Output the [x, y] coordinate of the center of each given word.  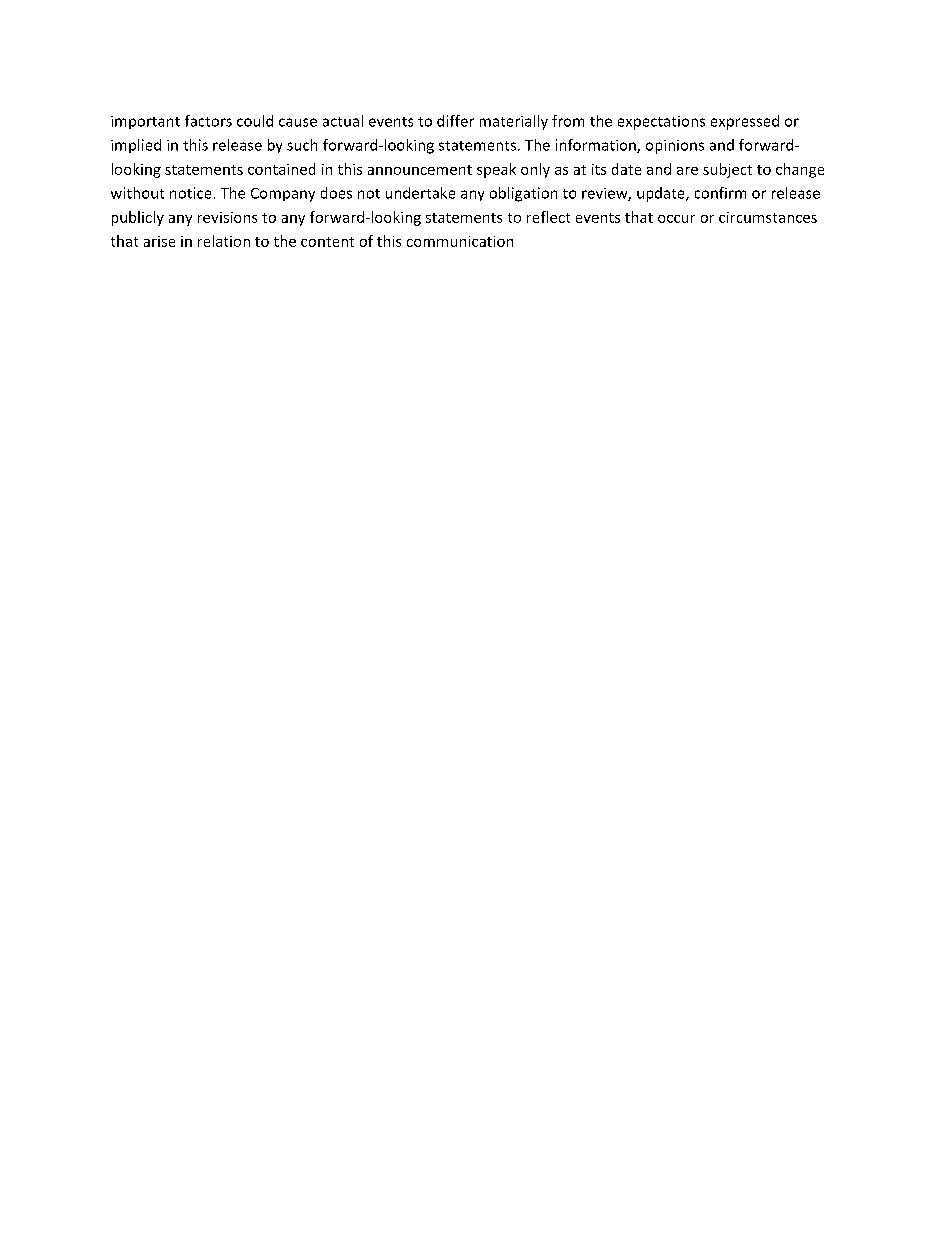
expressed [745, 122]
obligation [523, 194]
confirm [720, 193]
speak [496, 170]
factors [208, 121]
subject [727, 170]
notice [190, 193]
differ [455, 121]
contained [281, 169]
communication [460, 241]
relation [224, 241]
